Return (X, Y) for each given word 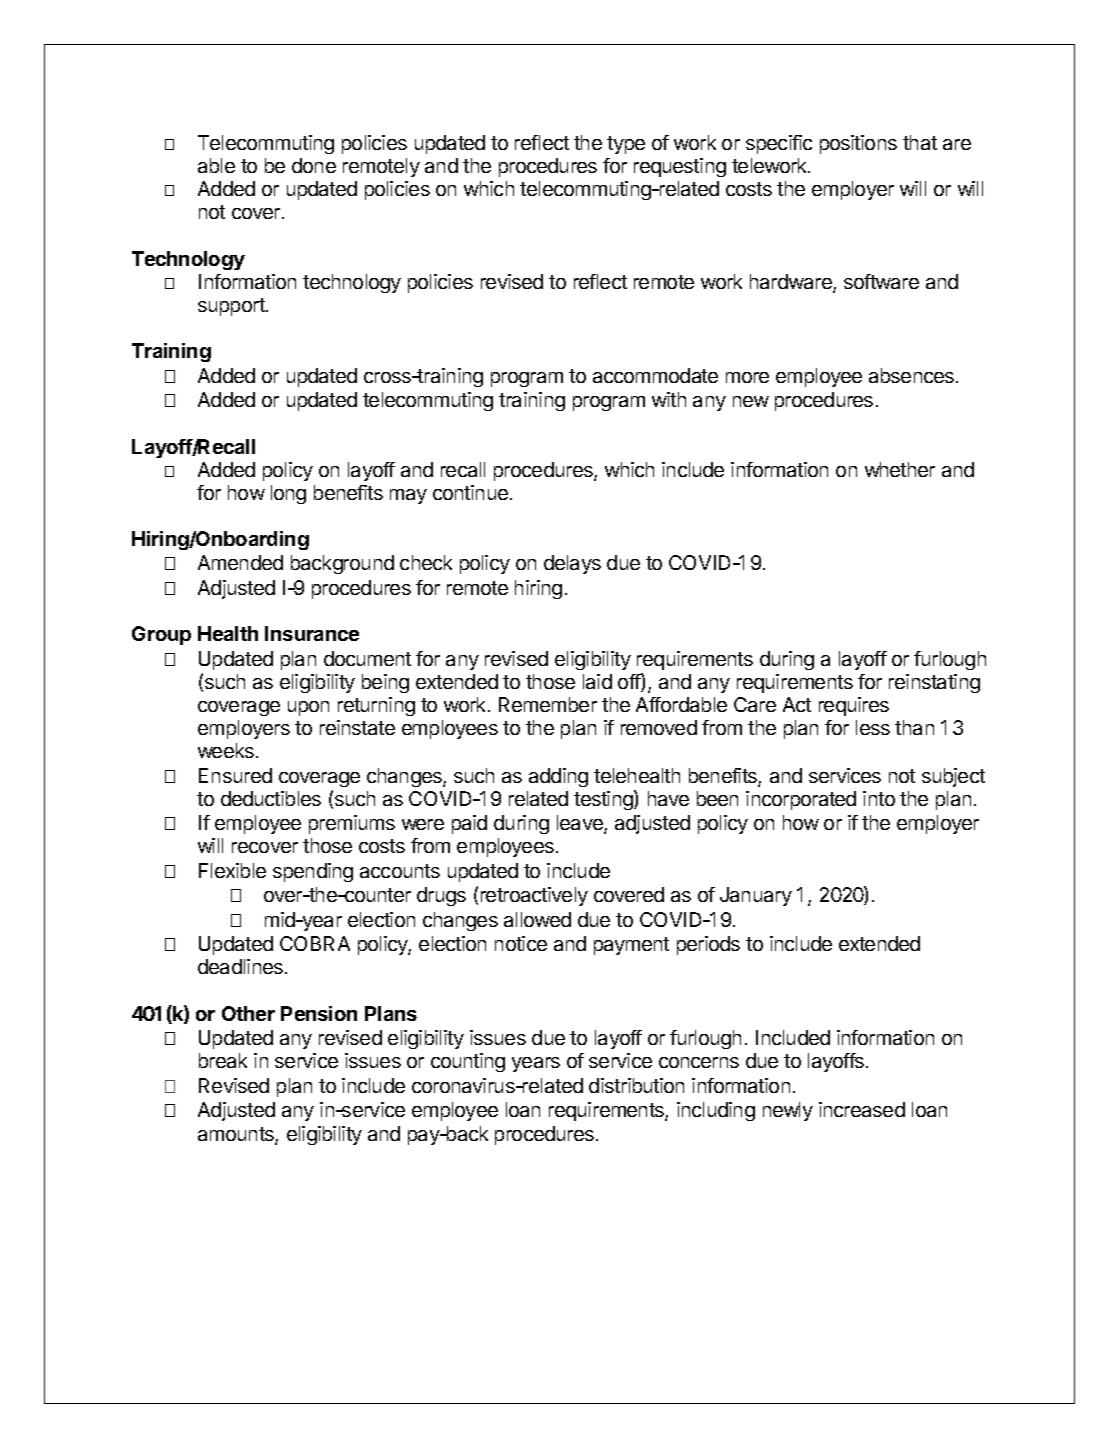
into (879, 798)
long (288, 494)
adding (558, 777)
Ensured (235, 775)
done (314, 165)
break (223, 1060)
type (626, 145)
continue (470, 492)
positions (858, 144)
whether (900, 469)
